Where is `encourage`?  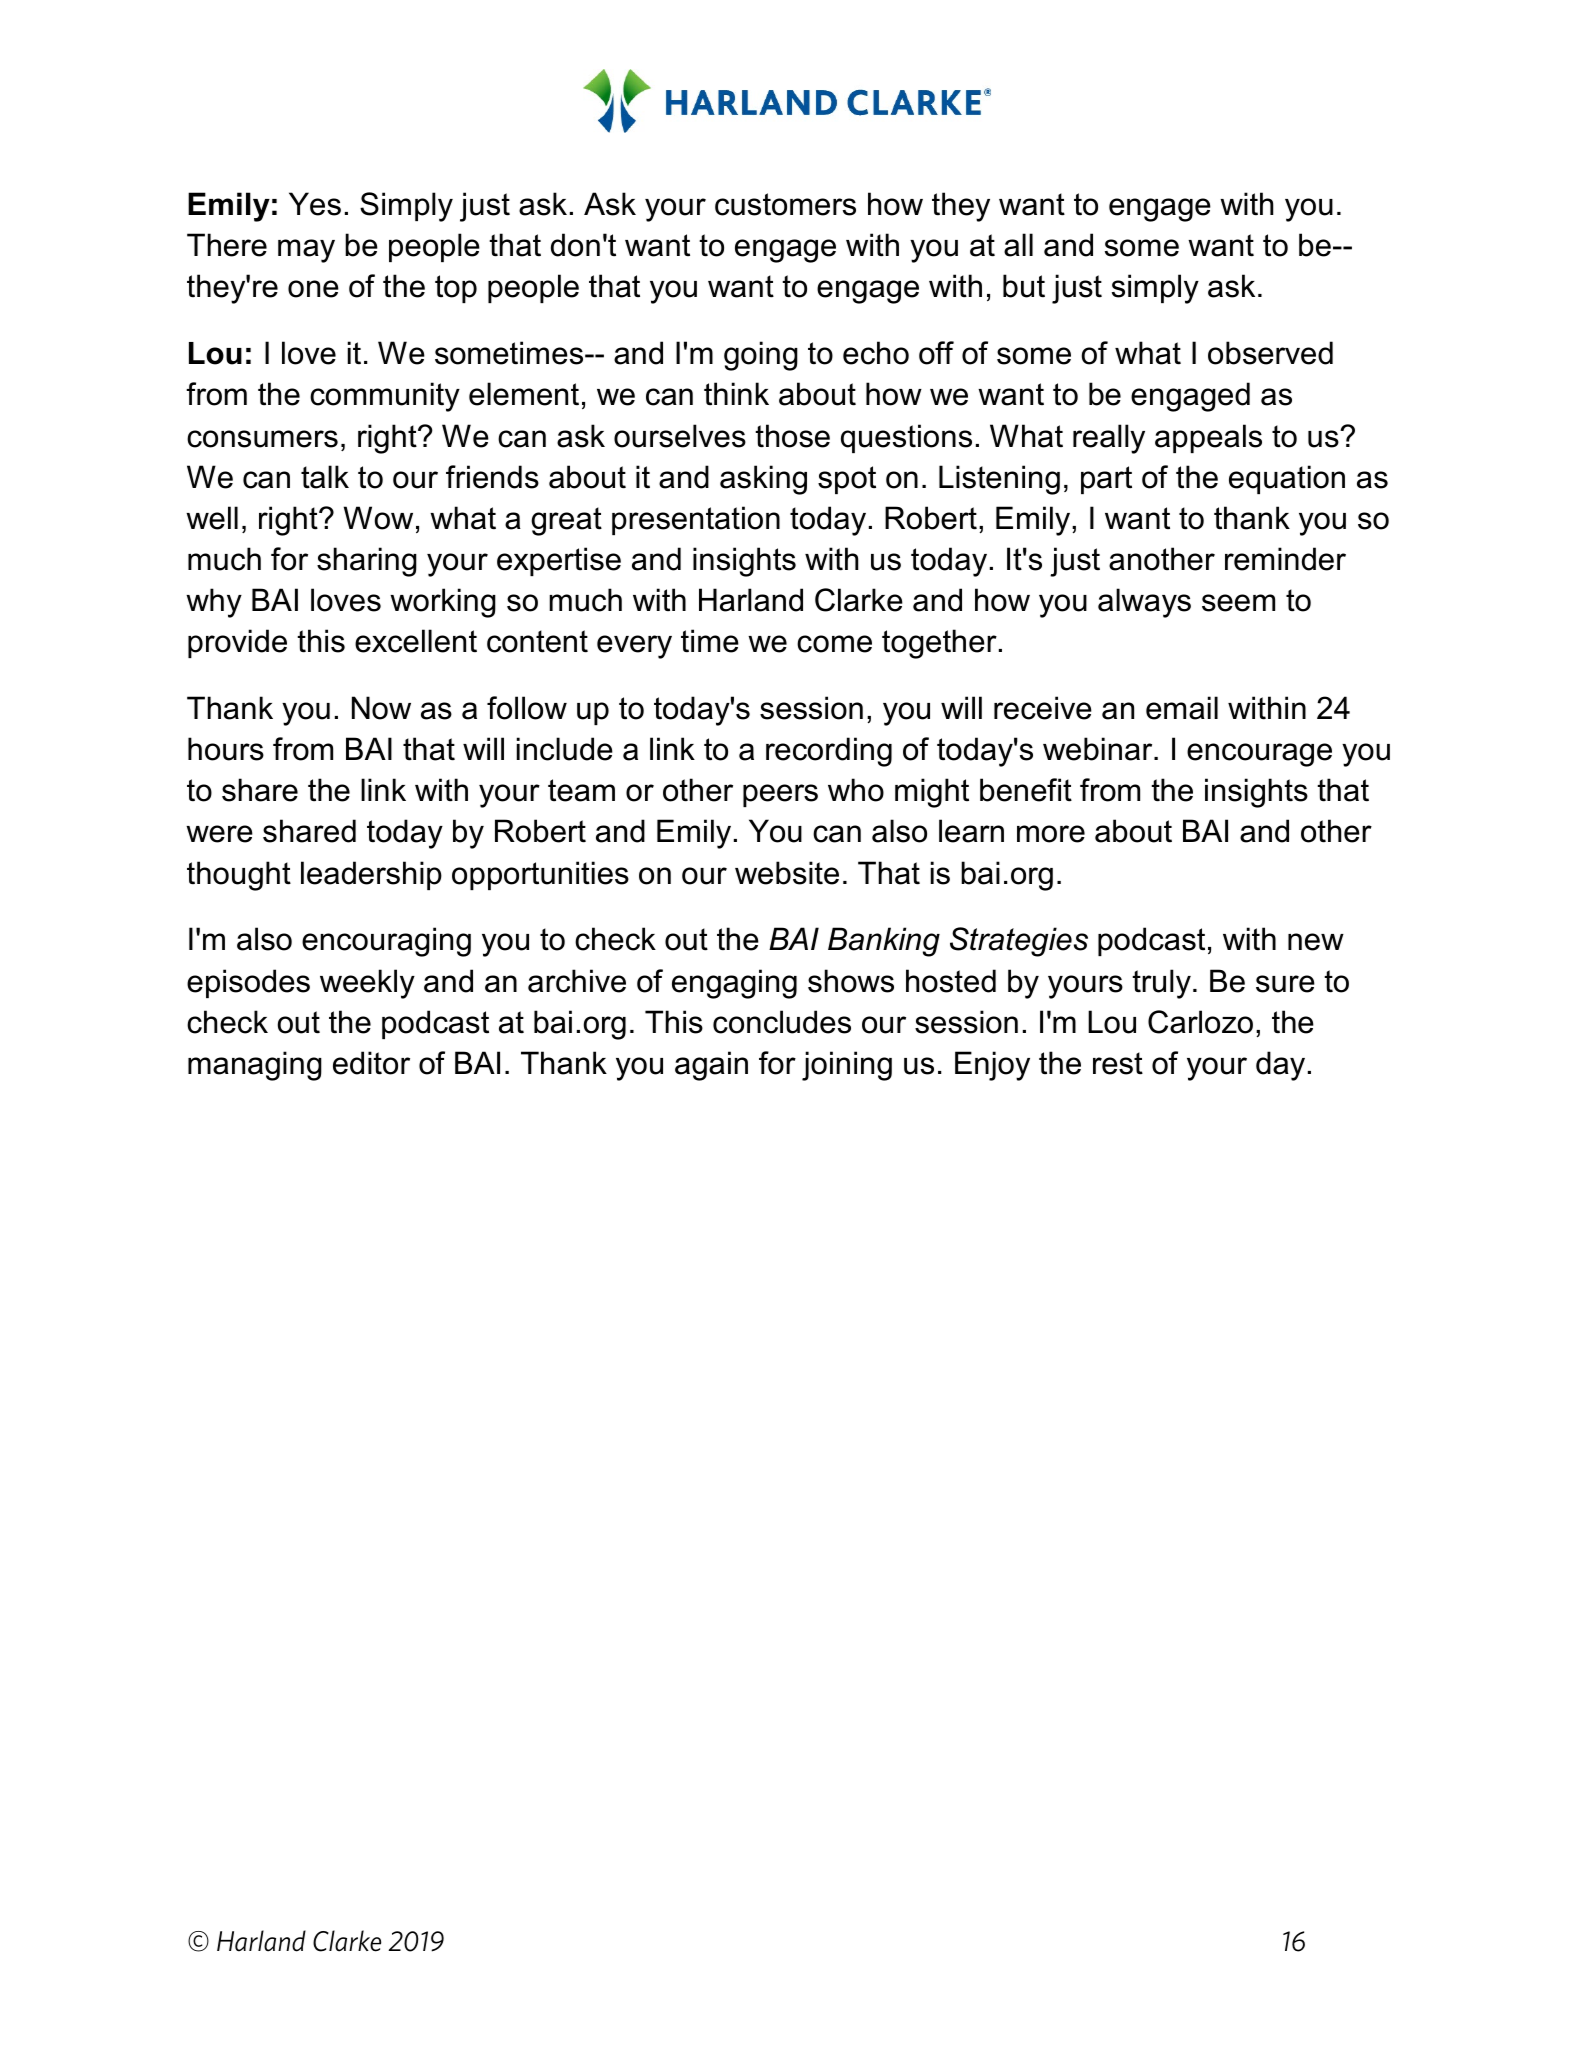 encourage is located at coordinates (1259, 755).
